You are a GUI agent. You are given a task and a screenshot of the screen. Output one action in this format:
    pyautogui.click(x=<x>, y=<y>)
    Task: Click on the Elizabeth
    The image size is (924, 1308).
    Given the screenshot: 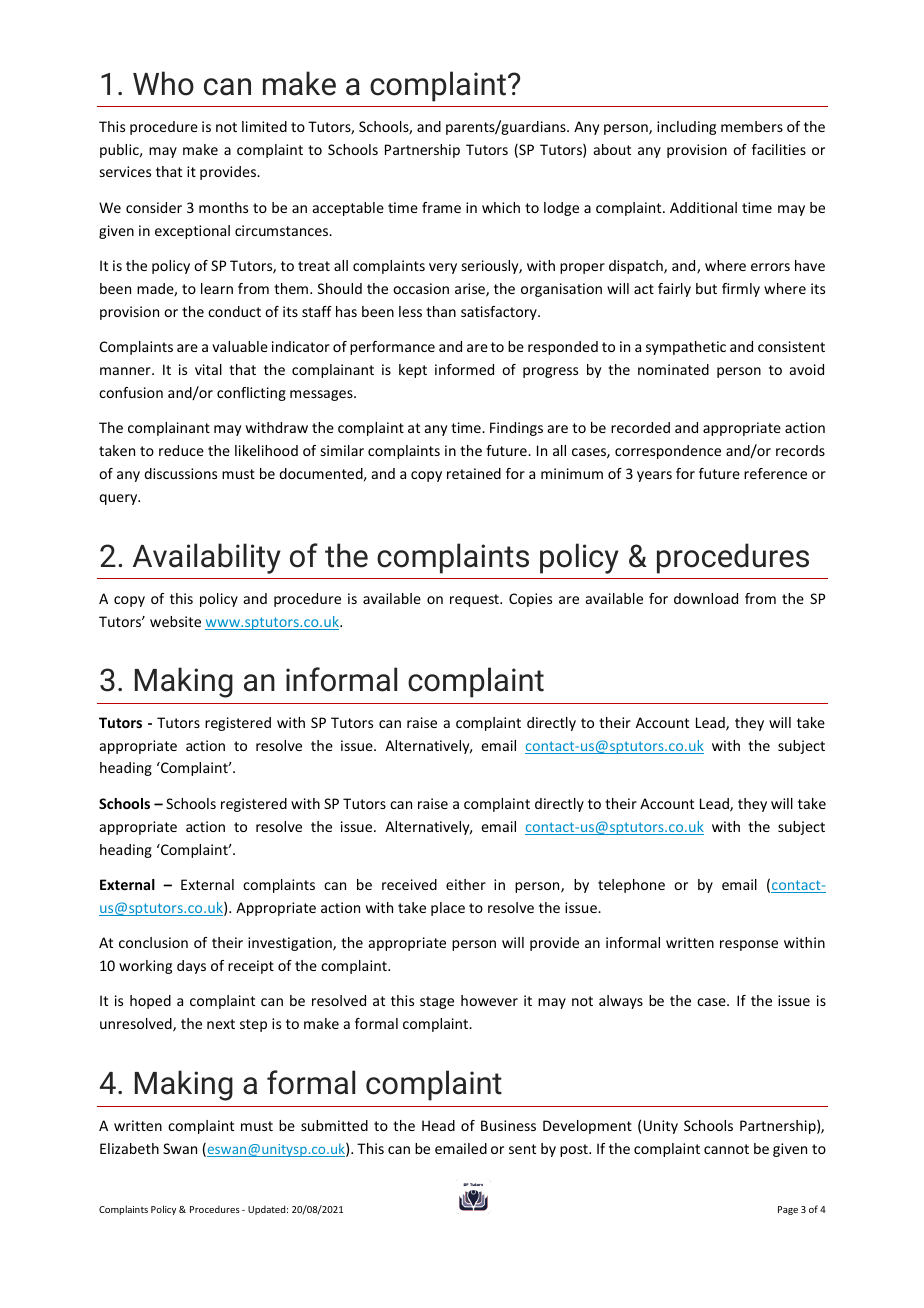 What is the action you would take?
    pyautogui.click(x=129, y=1148)
